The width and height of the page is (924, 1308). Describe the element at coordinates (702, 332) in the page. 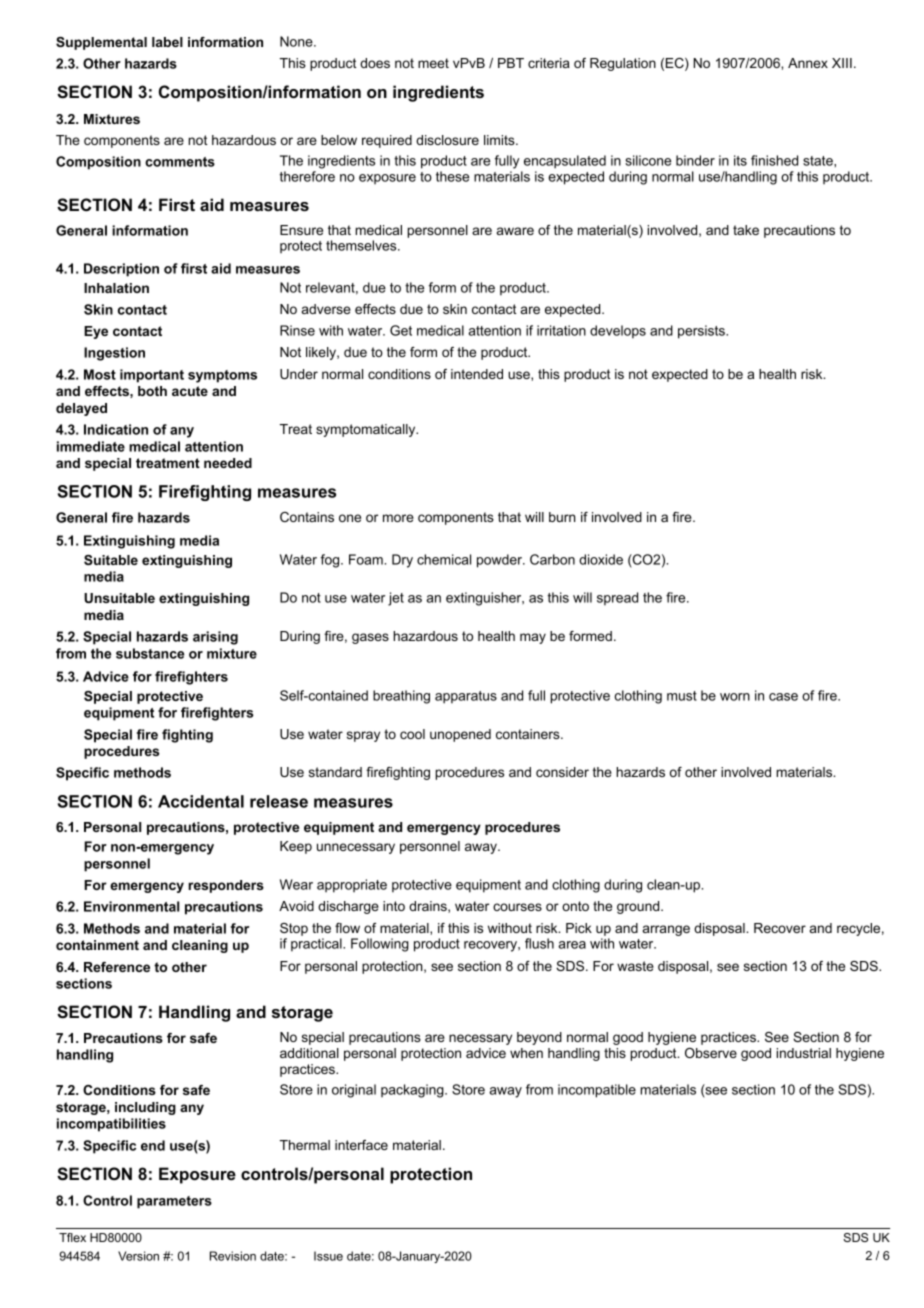

I see `persists` at that location.
